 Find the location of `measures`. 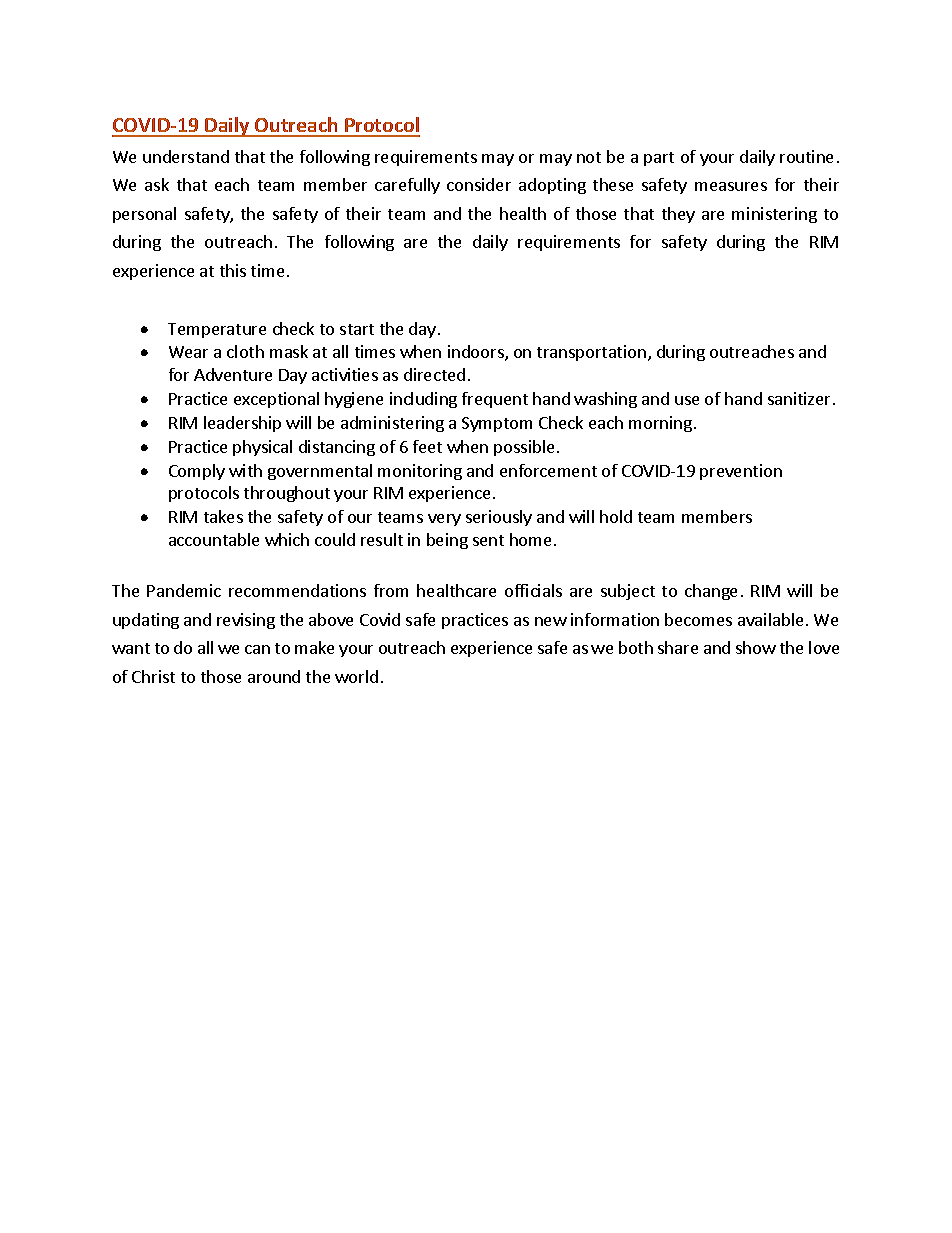

measures is located at coordinates (731, 186).
